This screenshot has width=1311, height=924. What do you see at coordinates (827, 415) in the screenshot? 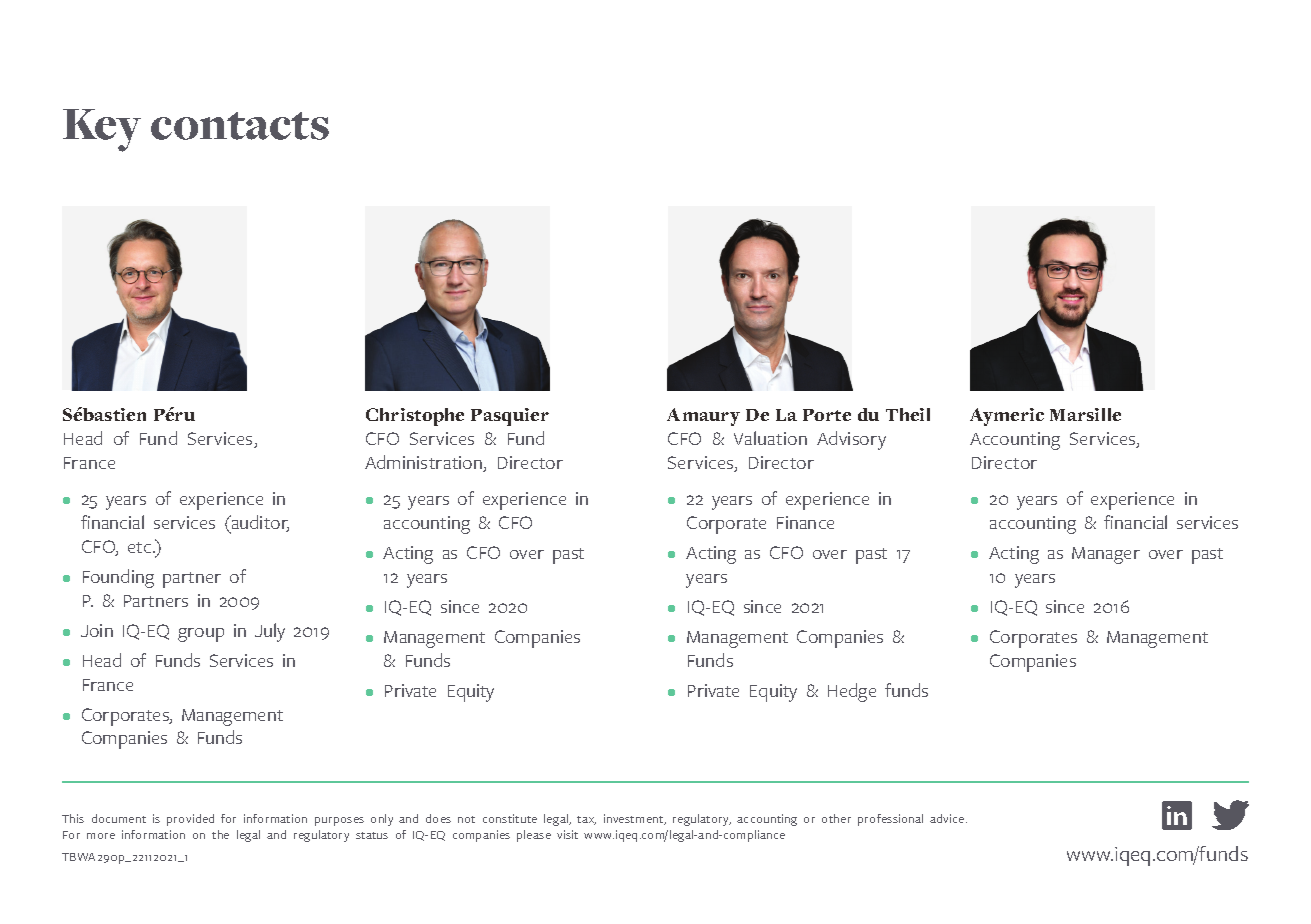
I see `Porte` at bounding box center [827, 415].
